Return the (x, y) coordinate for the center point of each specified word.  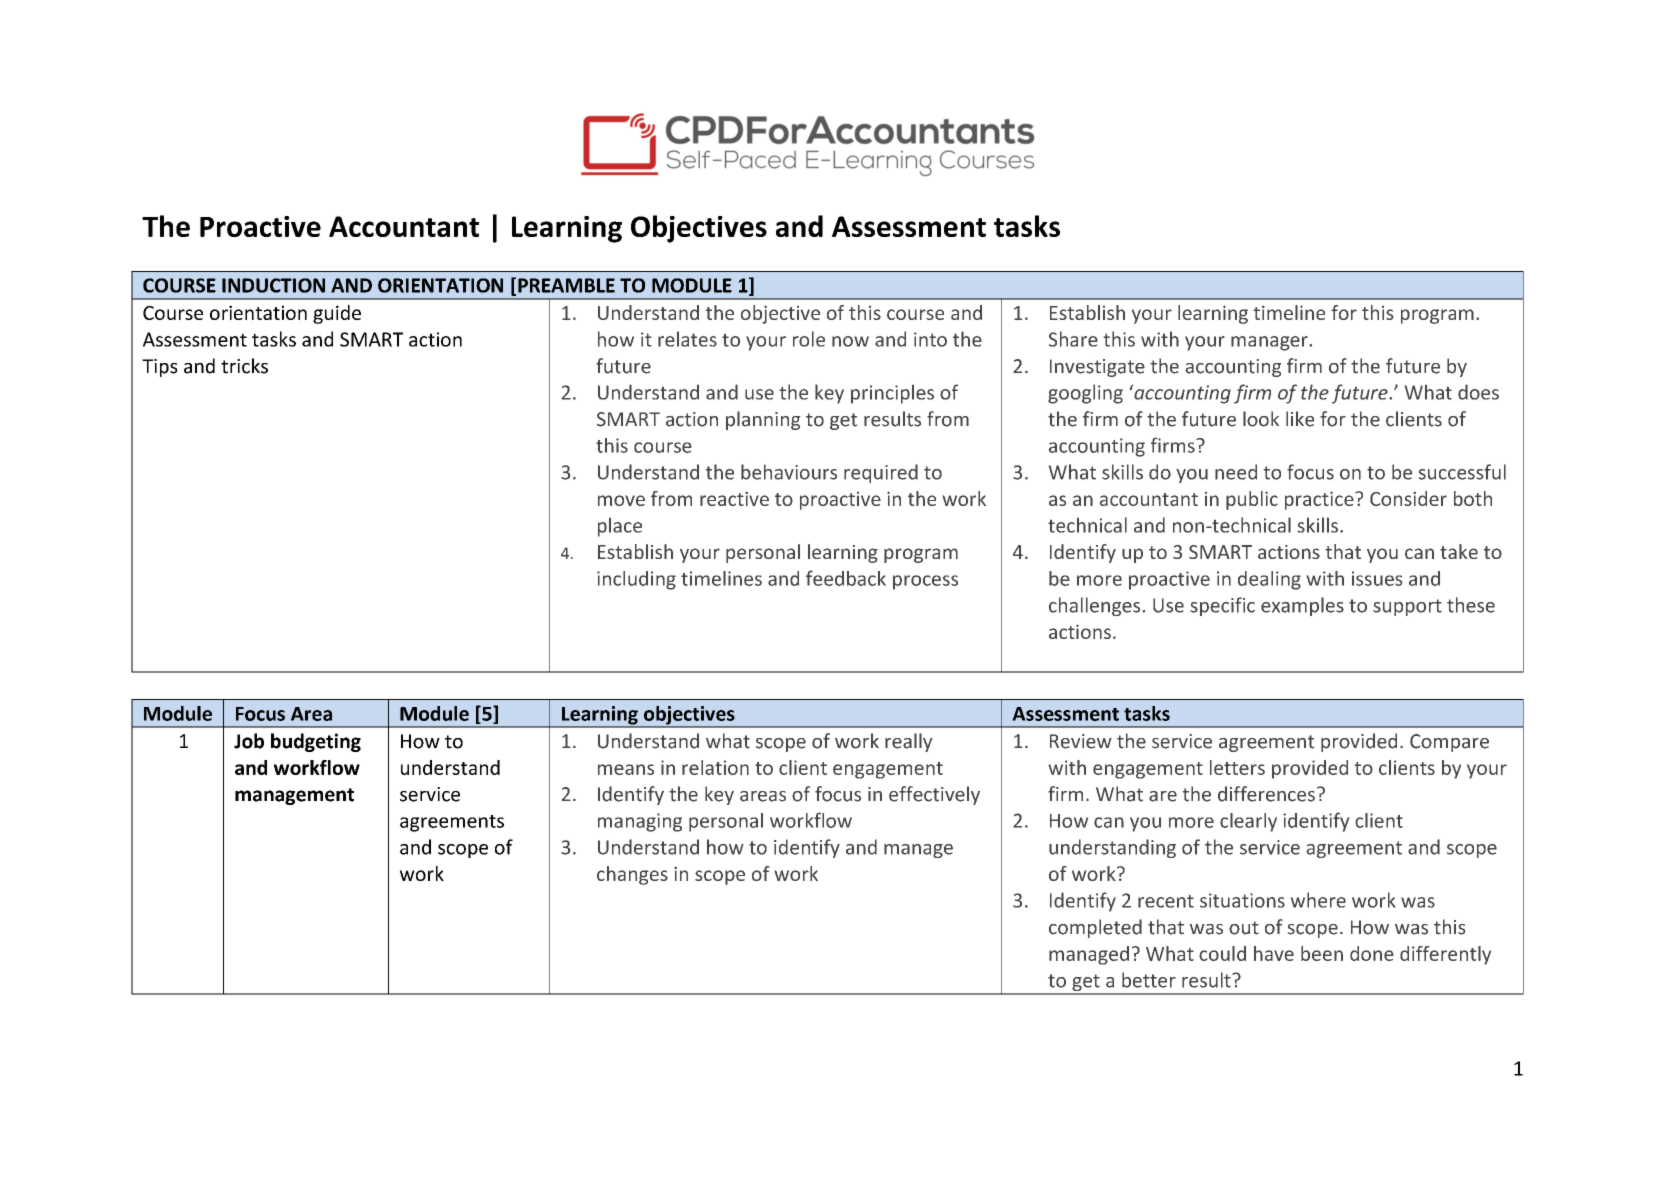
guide (337, 314)
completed (1095, 928)
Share (1073, 339)
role (809, 339)
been (1322, 953)
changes (632, 875)
